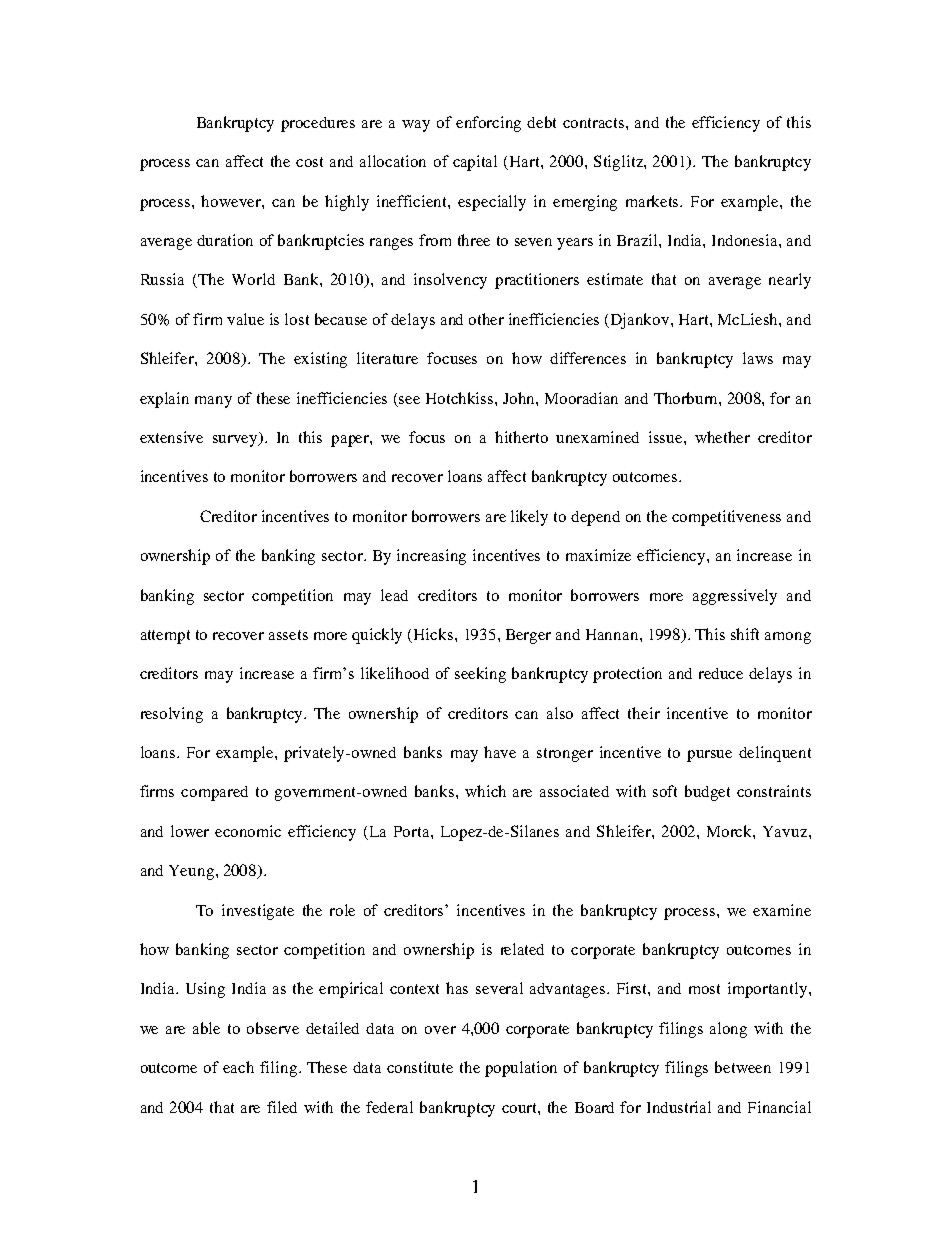  Describe the element at coordinates (309, 162) in the page. I see `cost` at that location.
